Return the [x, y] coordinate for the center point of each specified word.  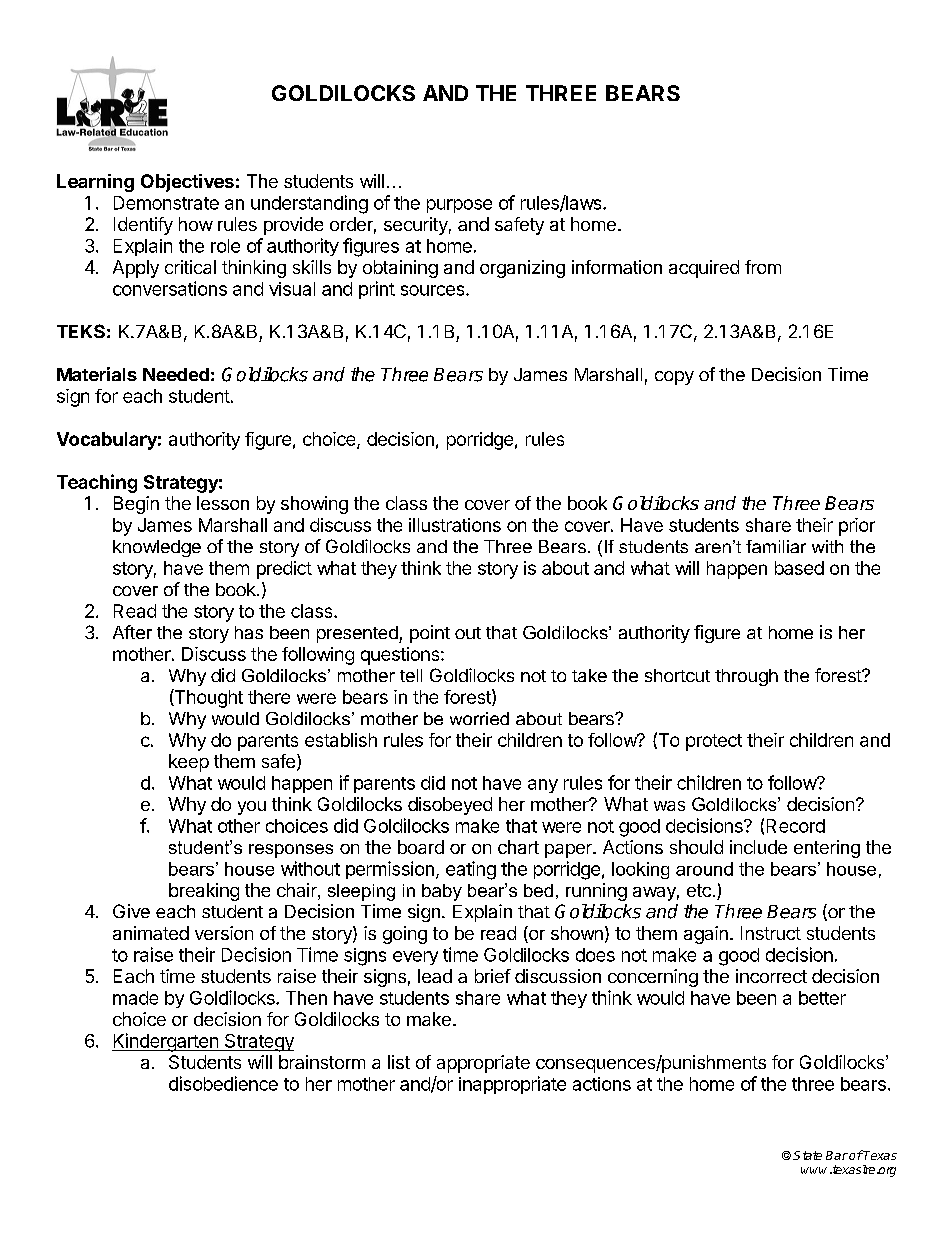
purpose [459, 206]
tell [411, 675]
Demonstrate [166, 203]
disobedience [223, 1083]
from [763, 267]
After [132, 632]
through [746, 677]
